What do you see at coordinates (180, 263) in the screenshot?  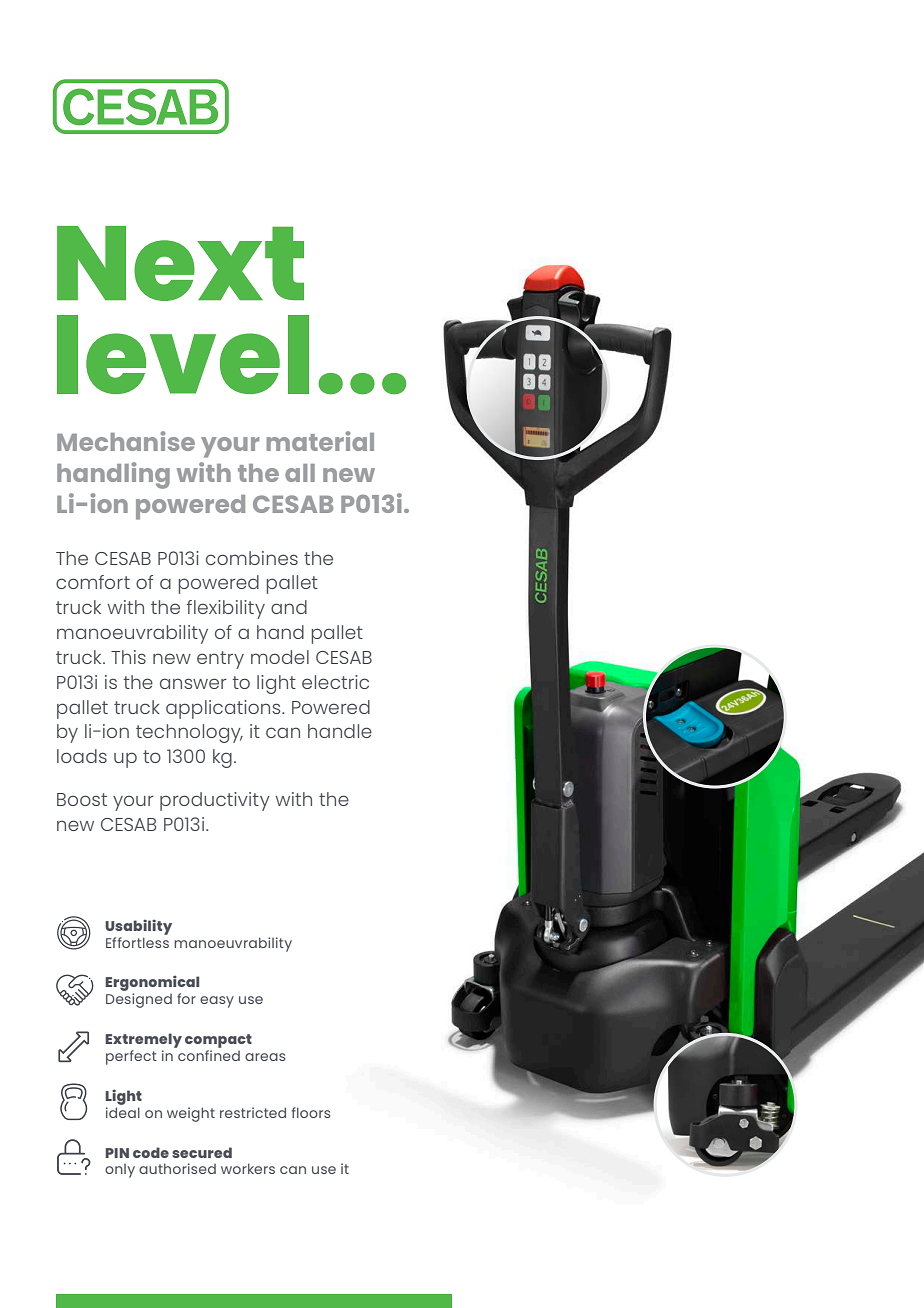 I see `Next` at bounding box center [180, 263].
